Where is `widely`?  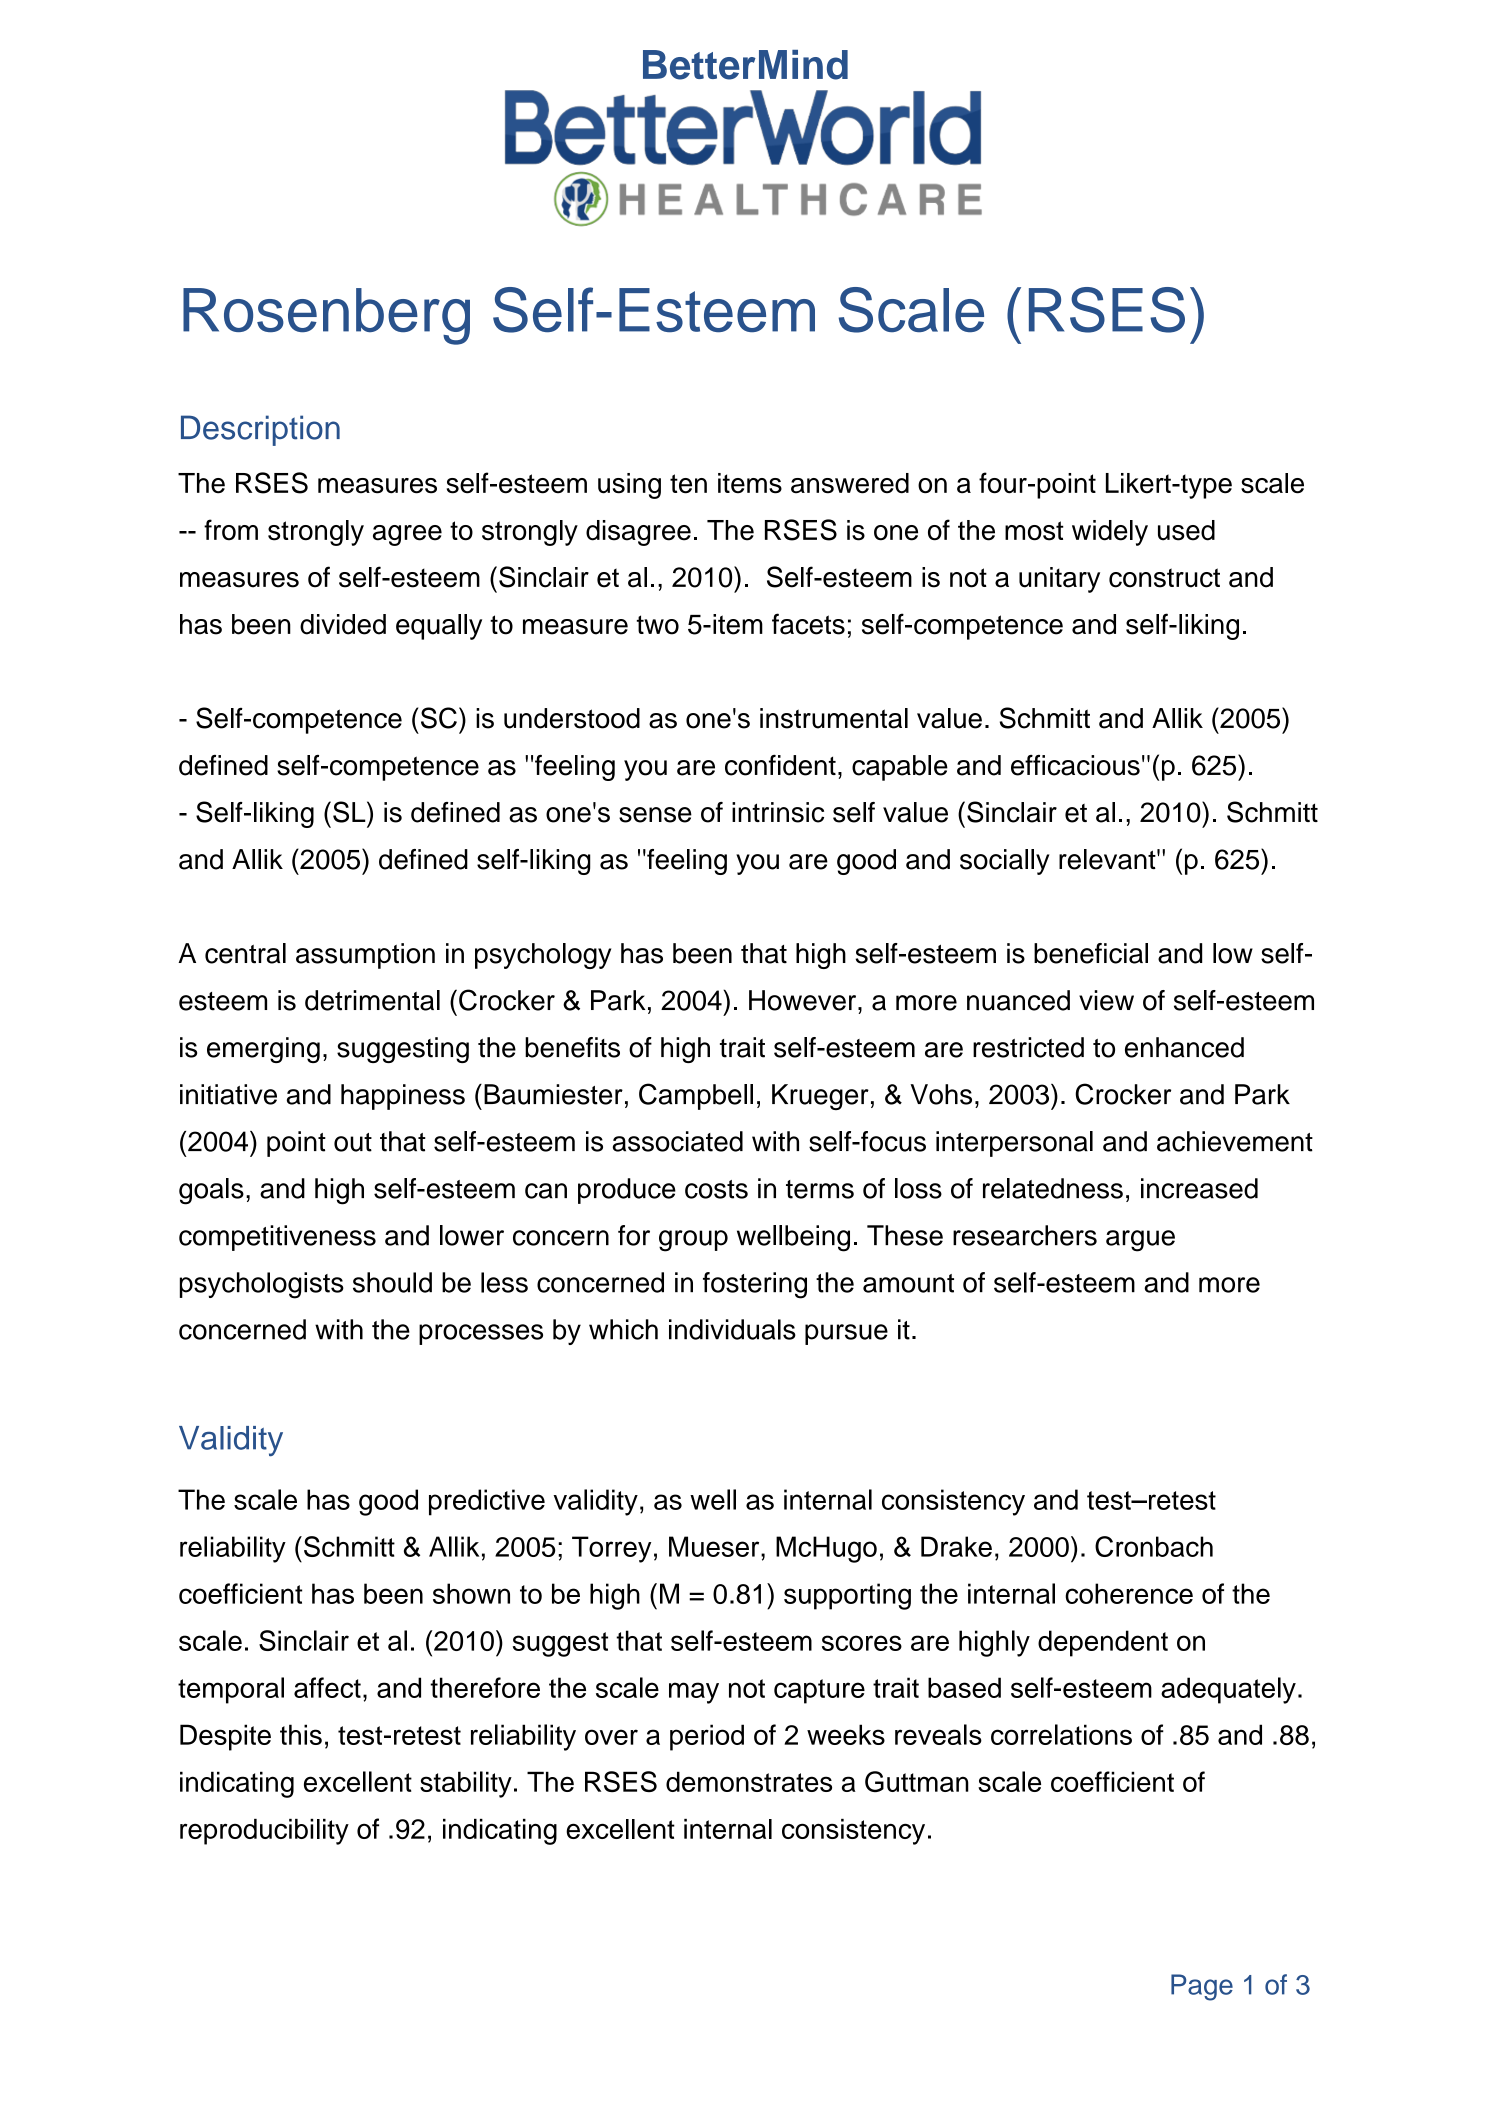
widely is located at coordinates (1110, 533).
